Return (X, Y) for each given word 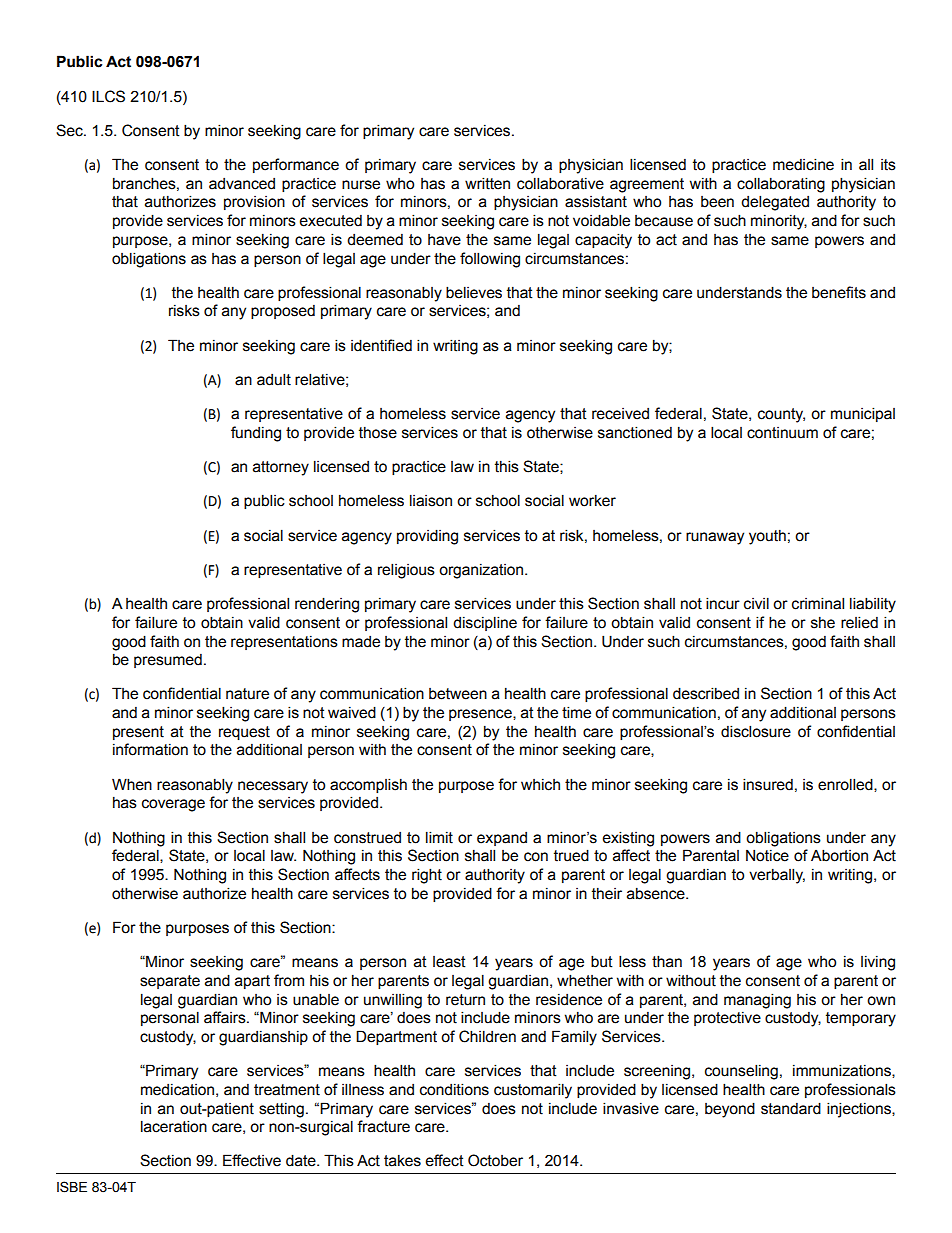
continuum (782, 433)
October (495, 1160)
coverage (173, 805)
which (540, 785)
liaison (431, 500)
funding (256, 434)
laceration (174, 1126)
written (487, 183)
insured (768, 784)
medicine (803, 164)
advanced (242, 184)
